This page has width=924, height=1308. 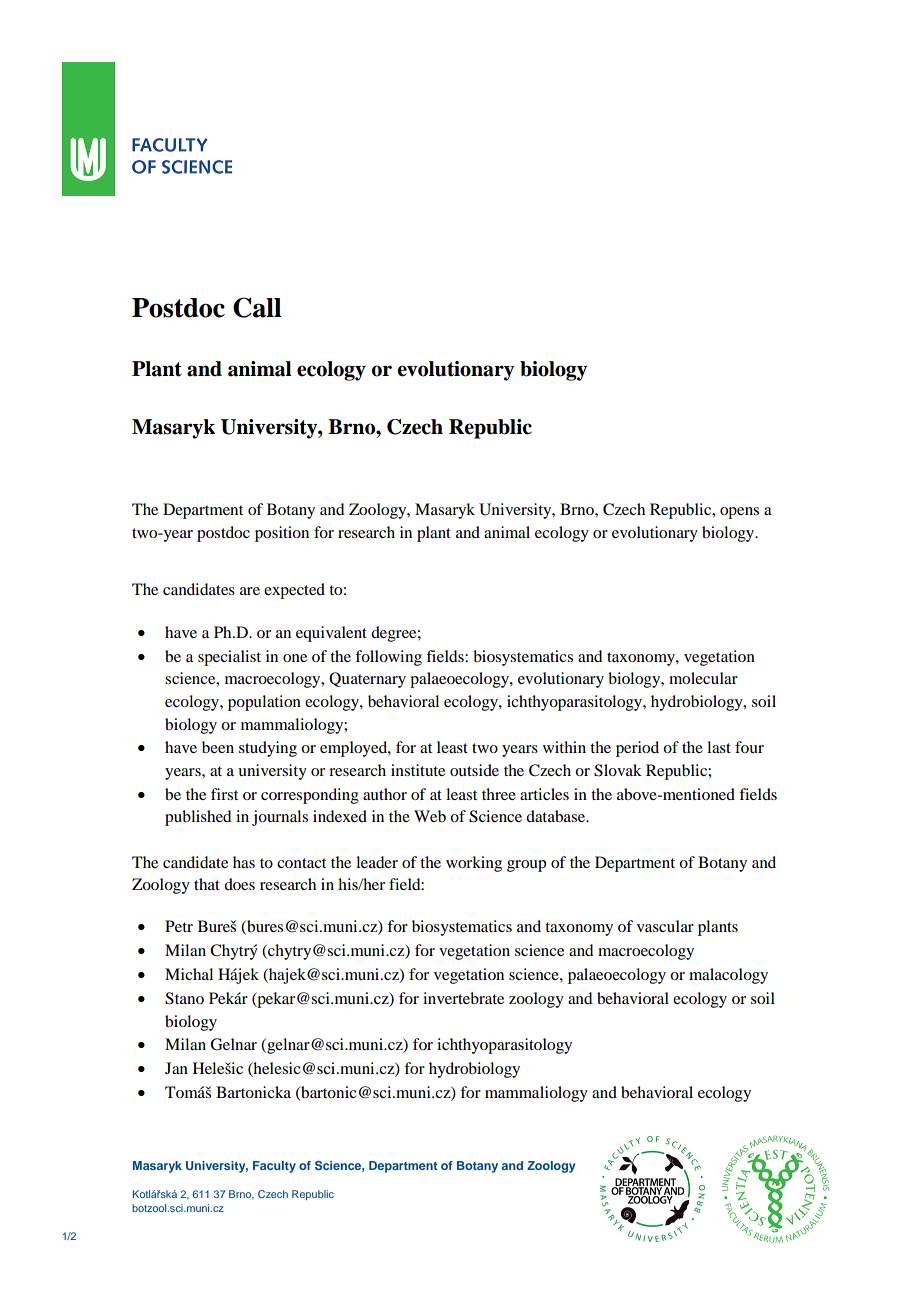 I want to click on opens, so click(x=739, y=513).
